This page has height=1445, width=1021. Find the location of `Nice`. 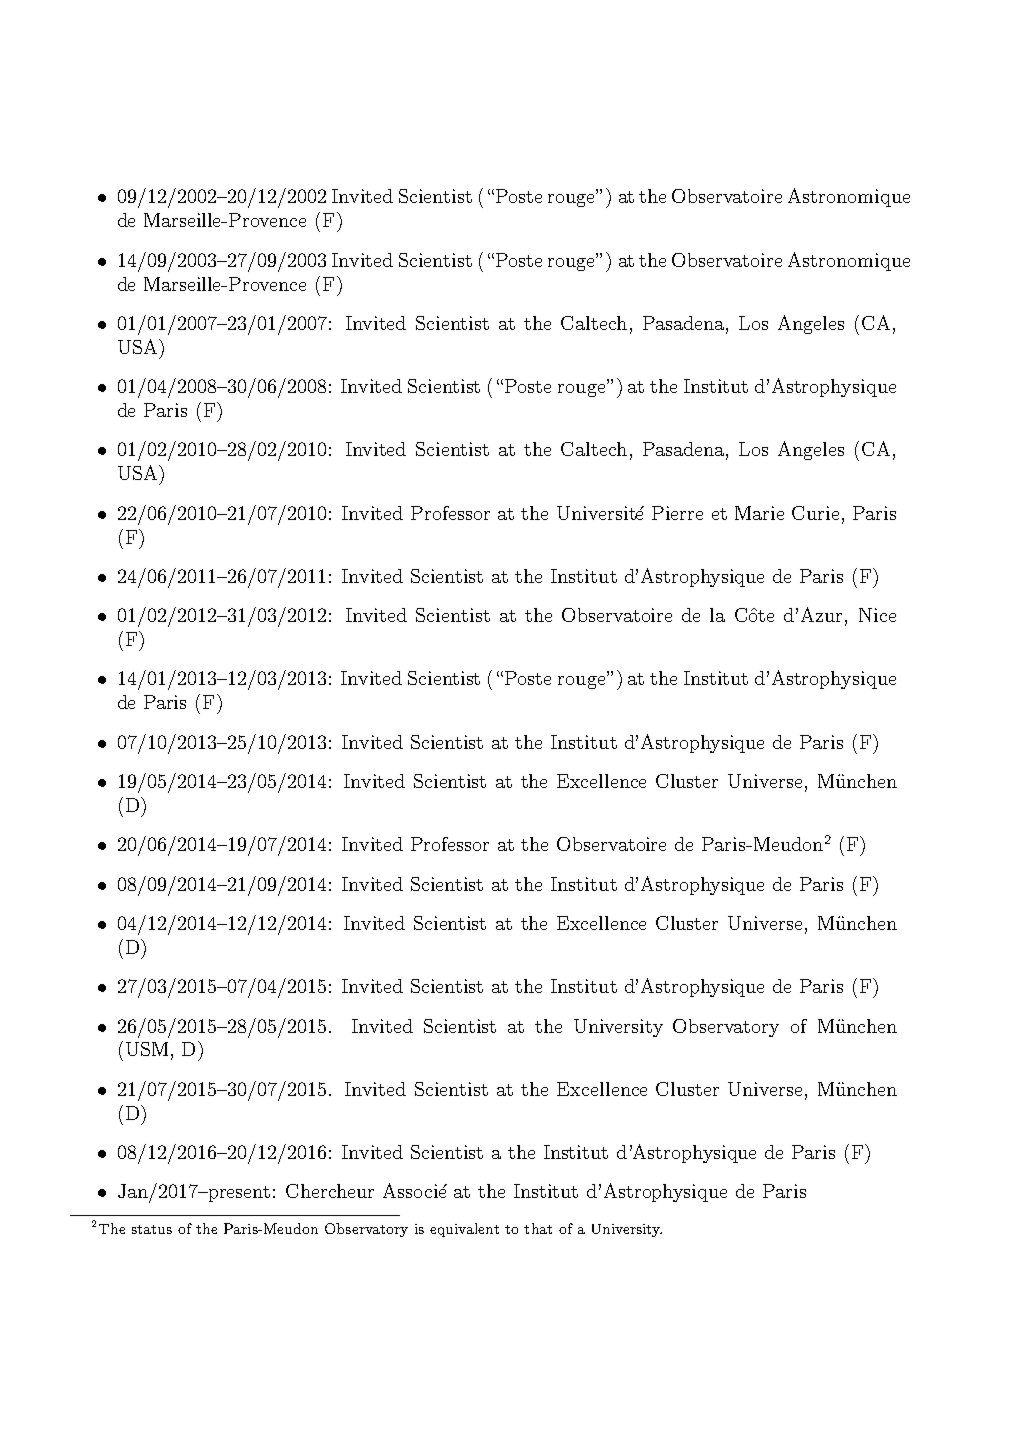

Nice is located at coordinates (877, 615).
